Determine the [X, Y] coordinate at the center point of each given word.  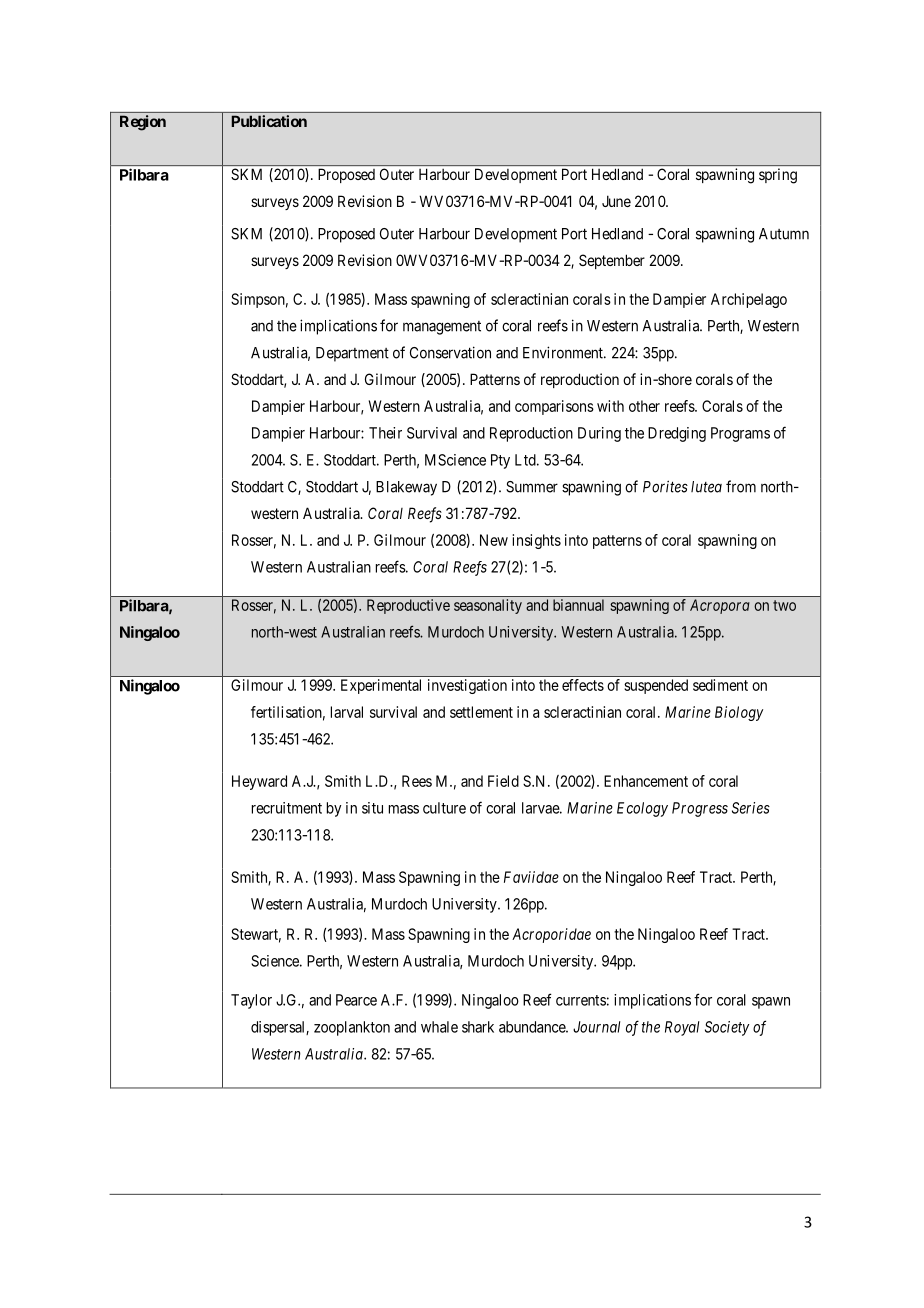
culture [444, 808]
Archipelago [749, 300]
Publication [269, 121]
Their [385, 433]
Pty [500, 461]
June [616, 201]
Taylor [251, 1001]
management [442, 328]
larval [347, 712]
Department [352, 354]
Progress [700, 809]
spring [778, 176]
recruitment [287, 808]
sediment [720, 685]
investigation [467, 686]
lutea [706, 487]
